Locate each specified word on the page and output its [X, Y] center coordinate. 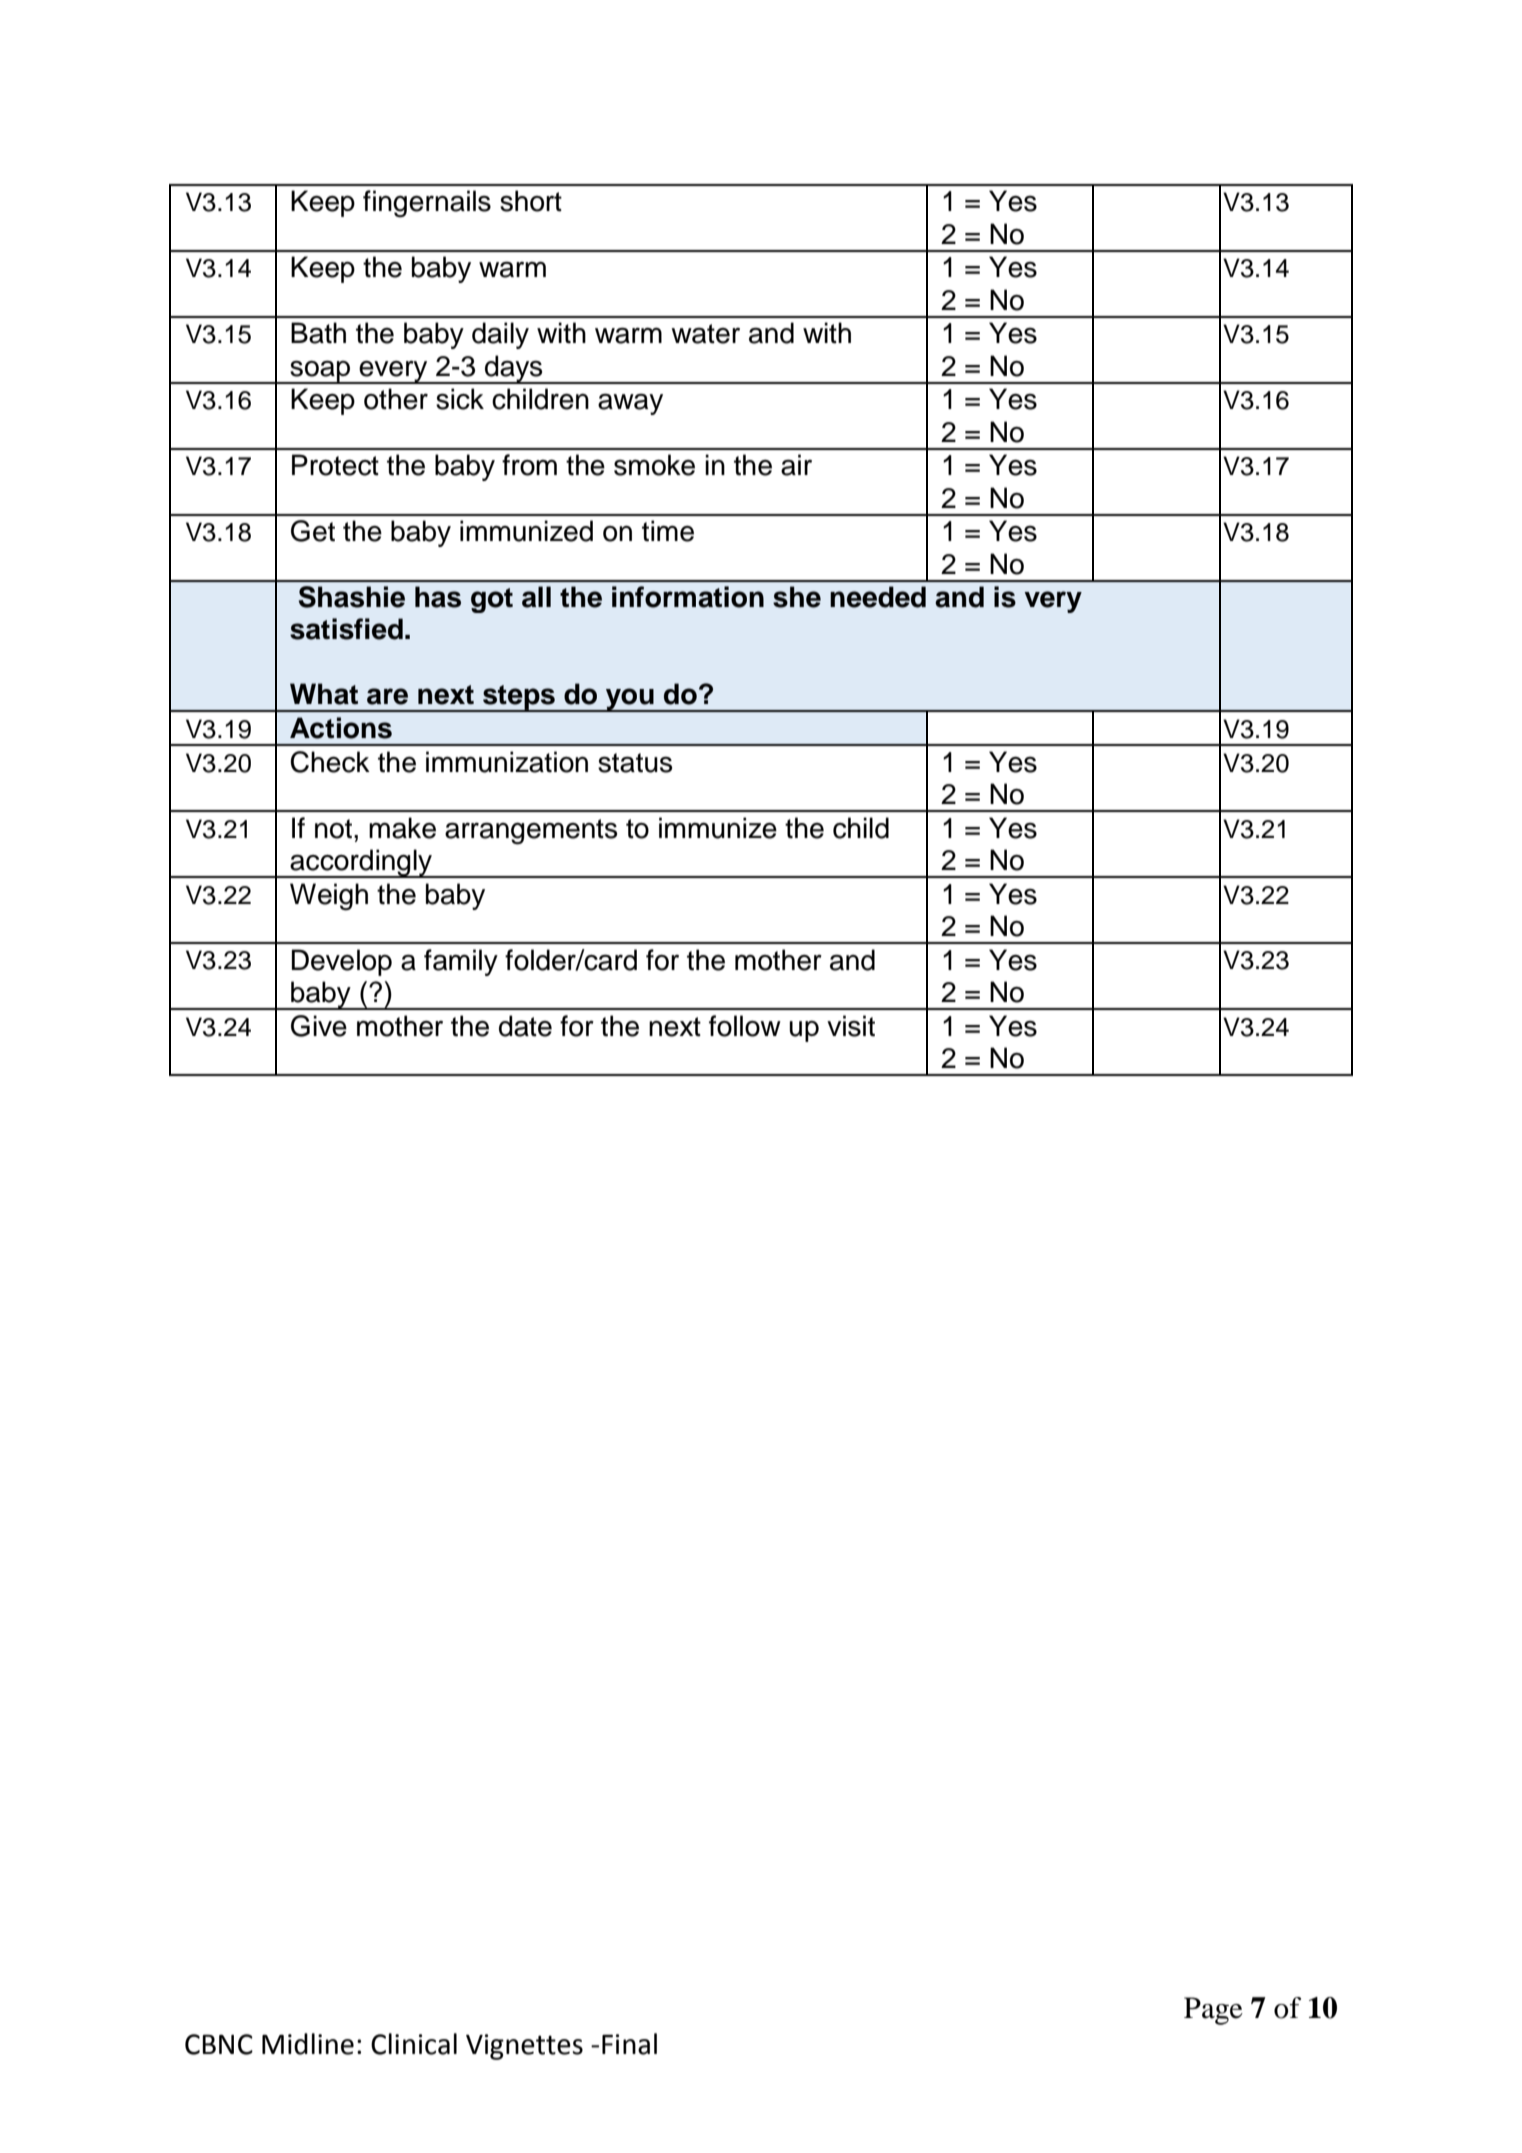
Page [1213, 2011]
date [525, 1026]
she [797, 597]
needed [878, 597]
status [635, 763]
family [461, 962]
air [796, 465]
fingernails [427, 204]
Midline [308, 2044]
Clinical [414, 2044]
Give [319, 1026]
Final [629, 2044]
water [705, 334]
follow [745, 1026]
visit [851, 1026]
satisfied [346, 629]
